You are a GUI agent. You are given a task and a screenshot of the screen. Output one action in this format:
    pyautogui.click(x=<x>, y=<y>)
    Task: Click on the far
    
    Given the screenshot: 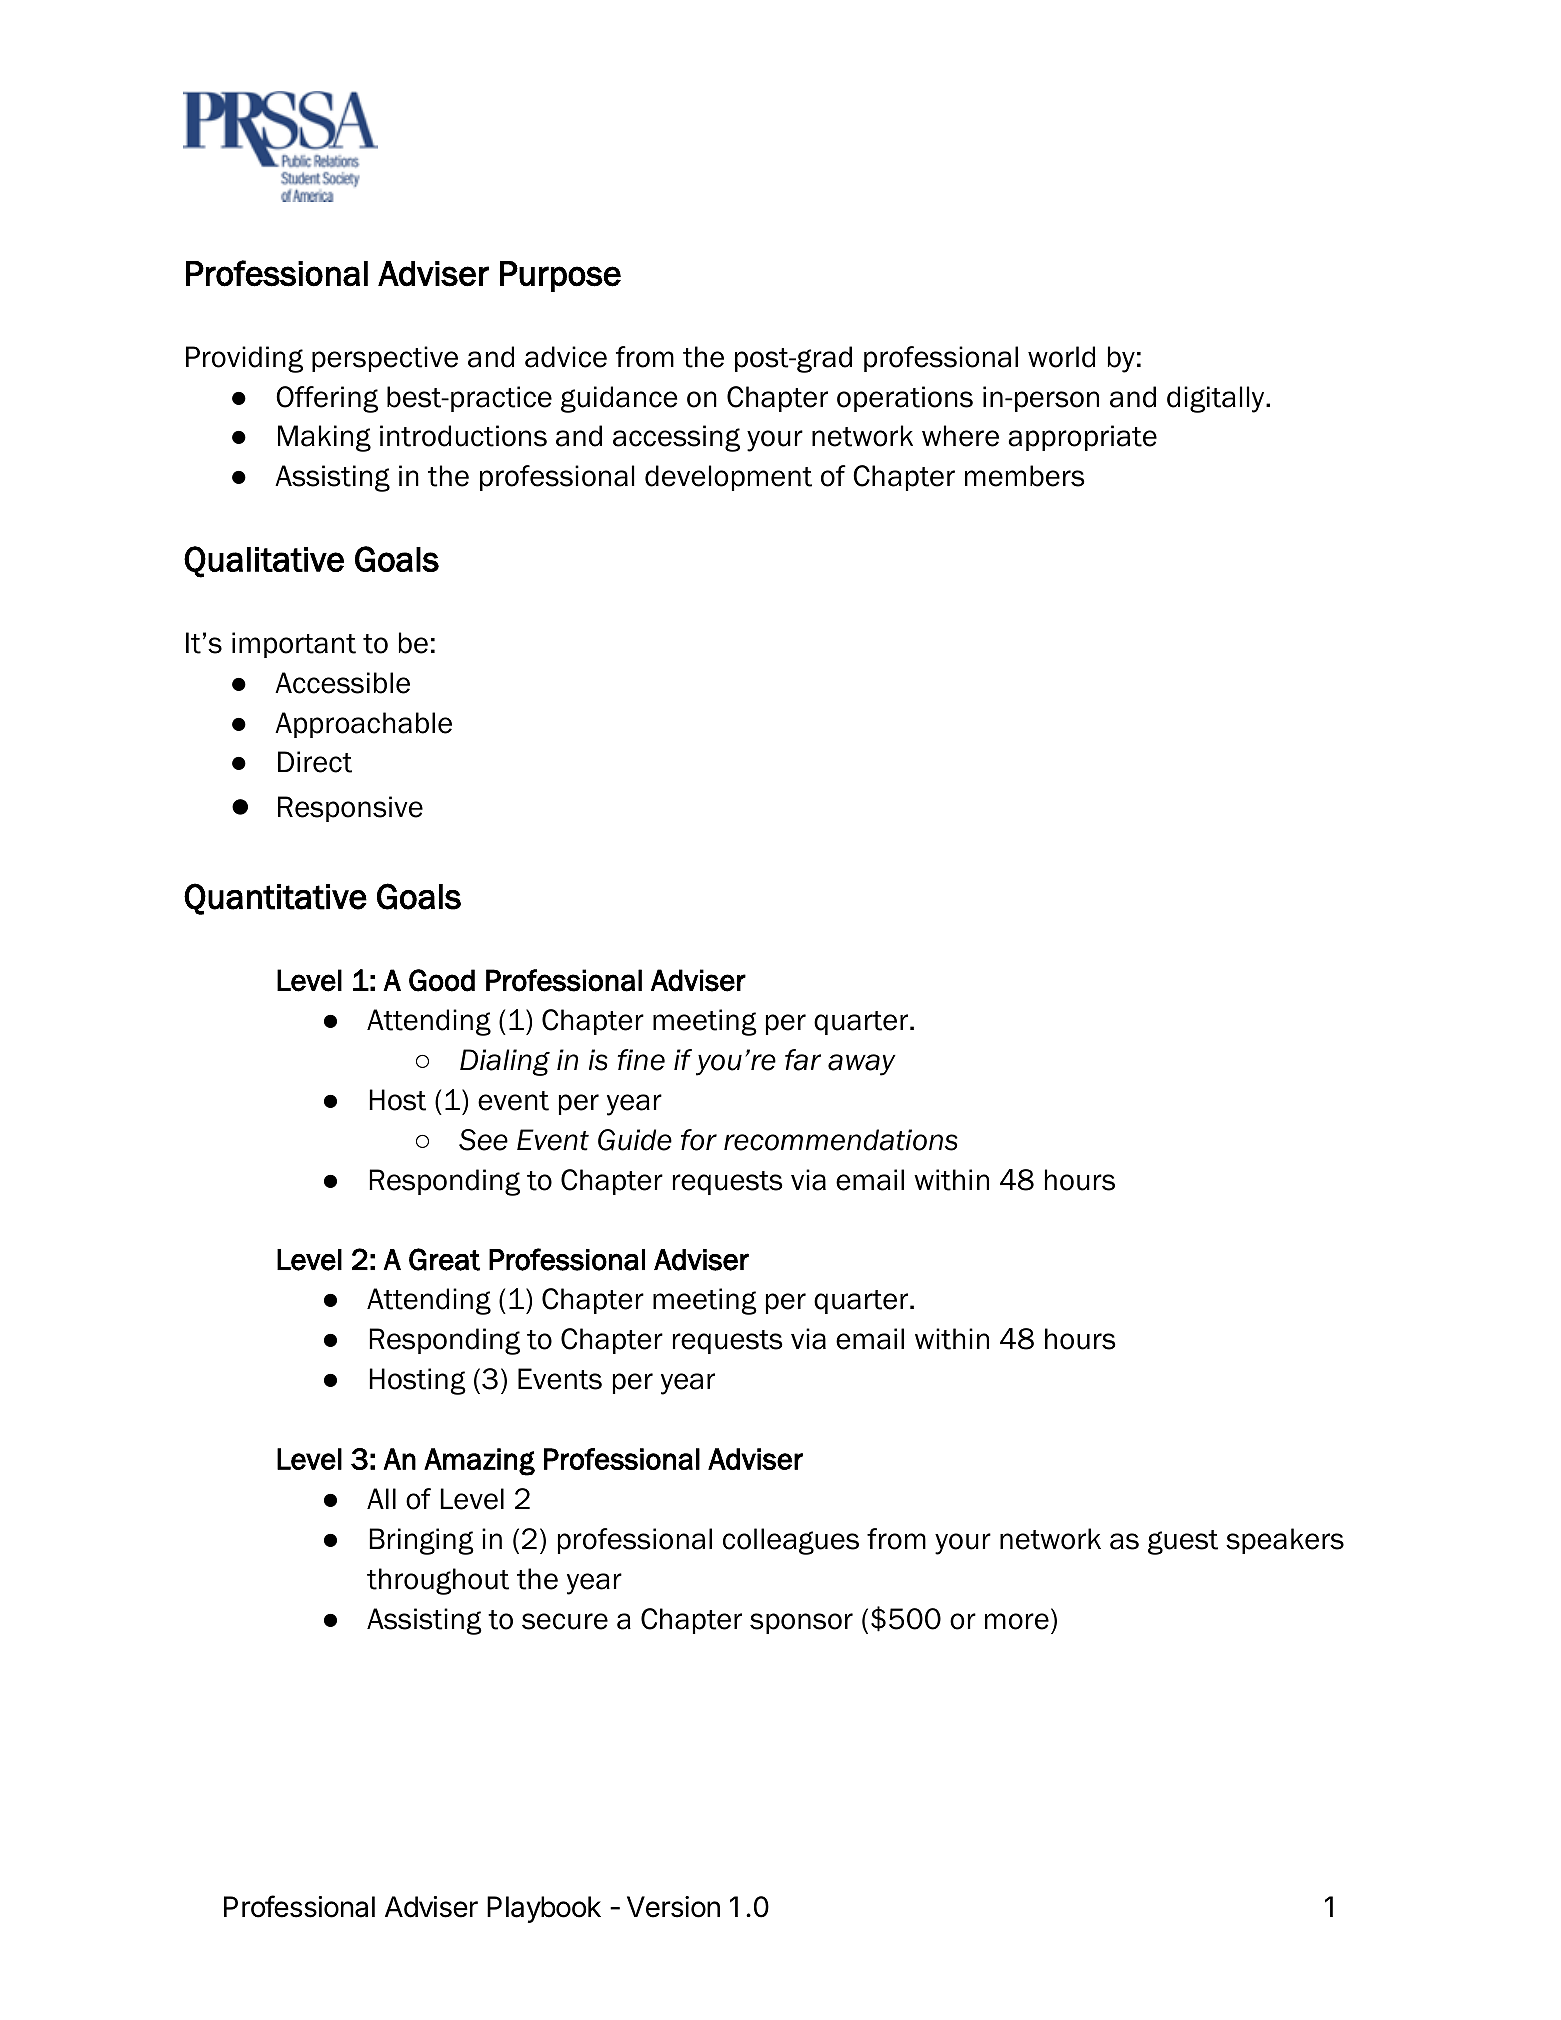 What is the action you would take?
    pyautogui.click(x=803, y=1060)
